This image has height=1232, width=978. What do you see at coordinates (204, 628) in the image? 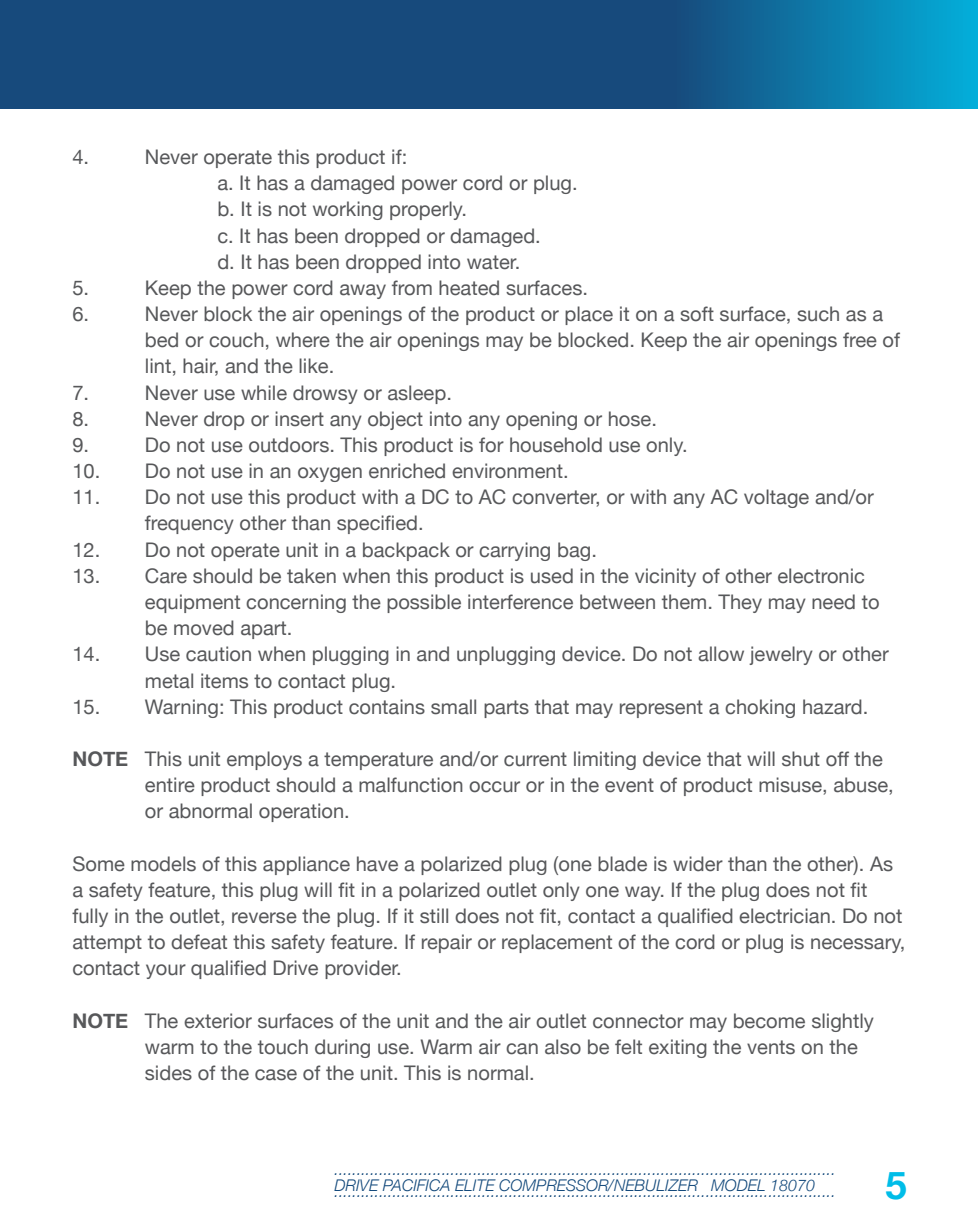
I see `moved` at bounding box center [204, 628].
